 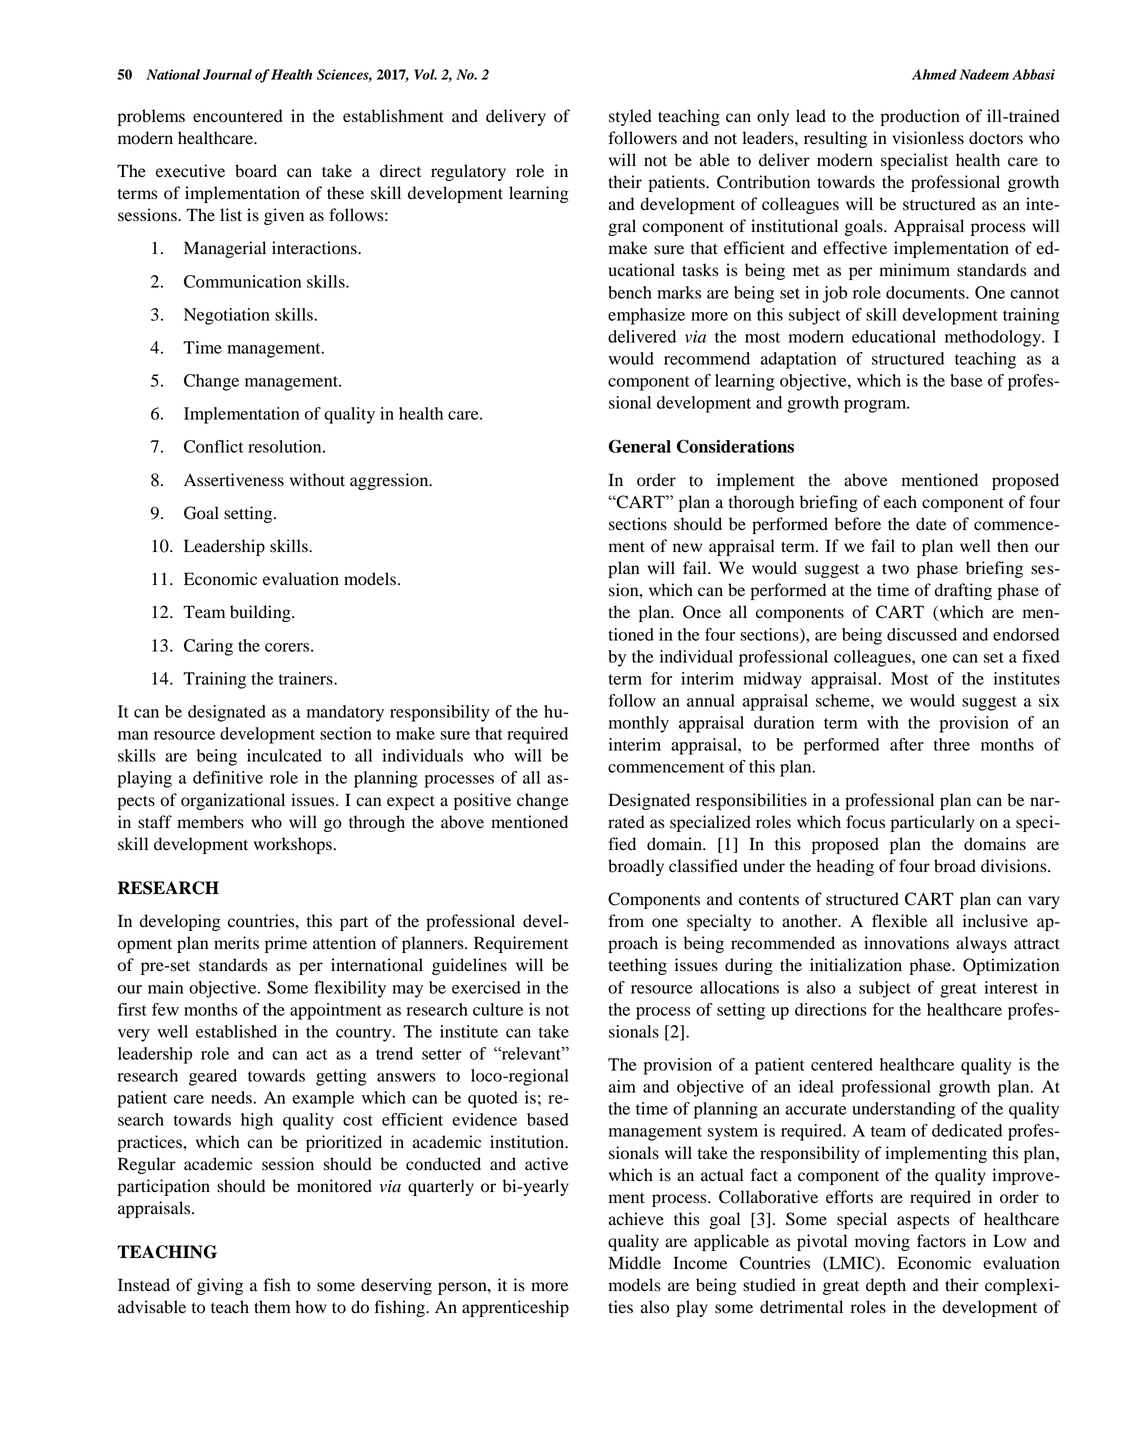 What do you see at coordinates (920, 117) in the screenshot?
I see `production` at bounding box center [920, 117].
